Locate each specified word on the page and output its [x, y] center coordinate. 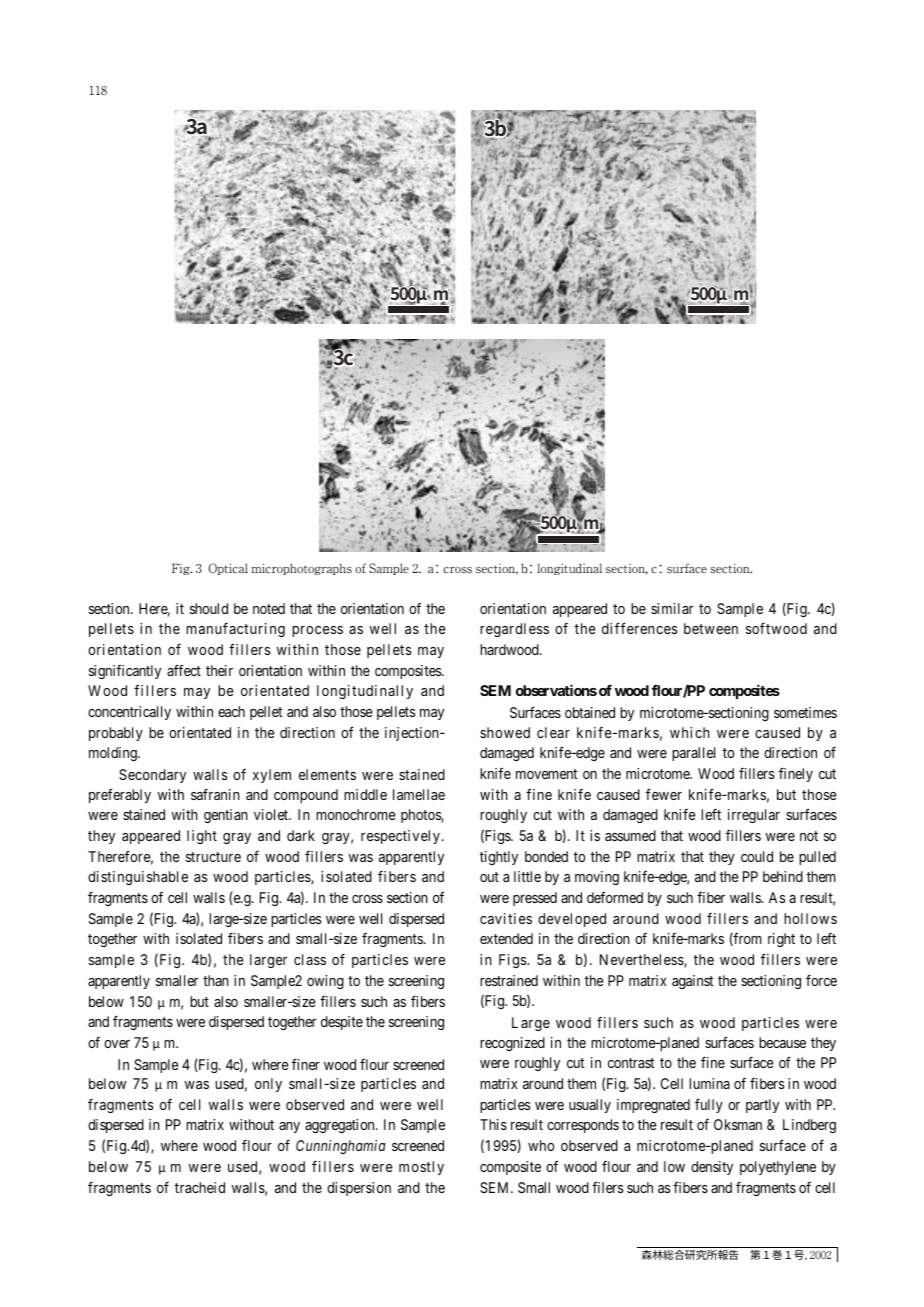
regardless [514, 630]
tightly [499, 858]
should [209, 608]
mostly [421, 1168]
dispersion [359, 1189]
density [712, 1168]
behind [783, 876]
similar [672, 608]
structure [213, 857]
